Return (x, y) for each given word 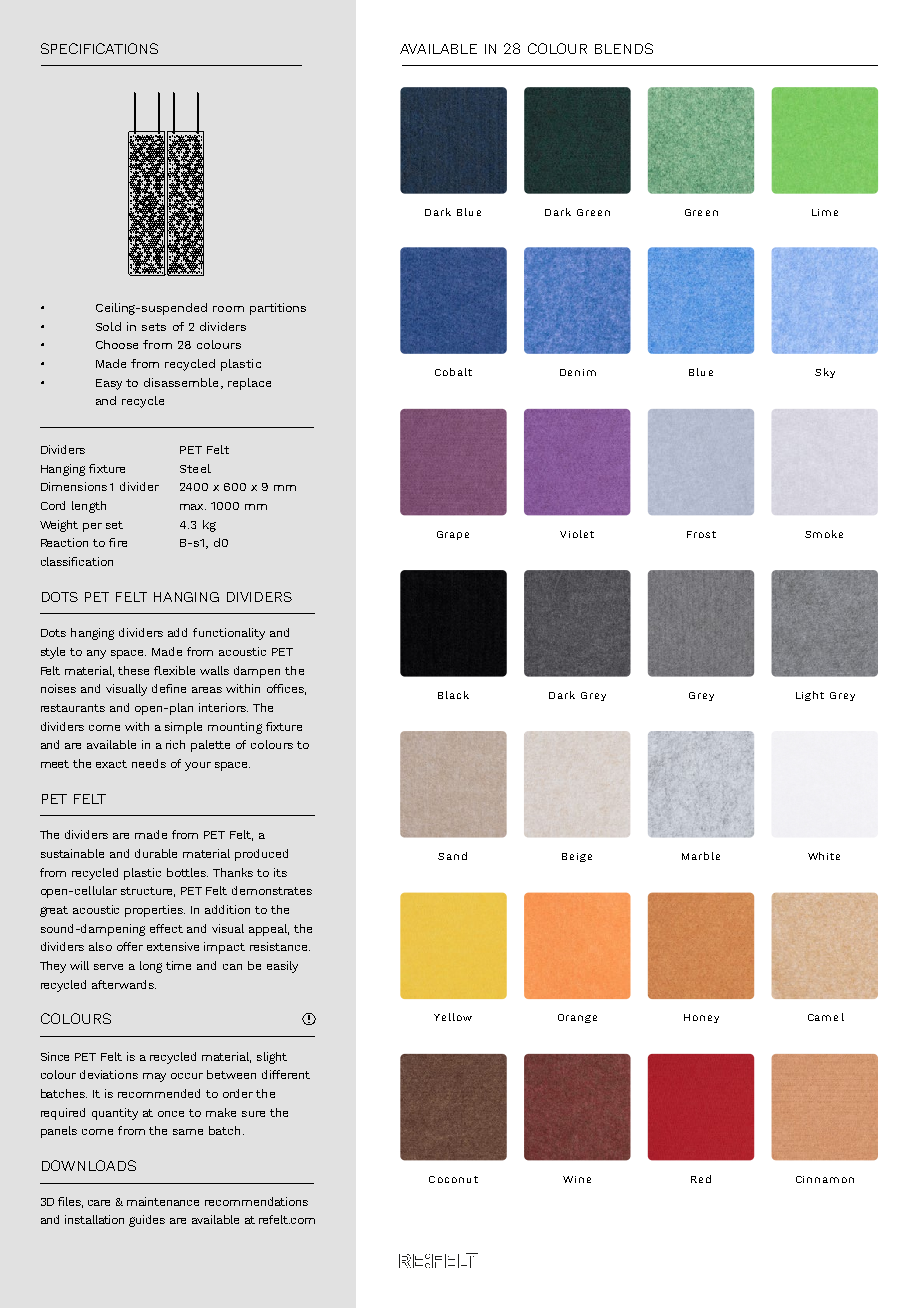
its (280, 872)
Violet (577, 534)
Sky (825, 373)
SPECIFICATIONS (99, 48)
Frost (701, 534)
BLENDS (624, 48)
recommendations (256, 1201)
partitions (278, 309)
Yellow (453, 1017)
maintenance (163, 1201)
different (286, 1074)
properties (155, 911)
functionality (229, 634)
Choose (117, 344)
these (133, 670)
